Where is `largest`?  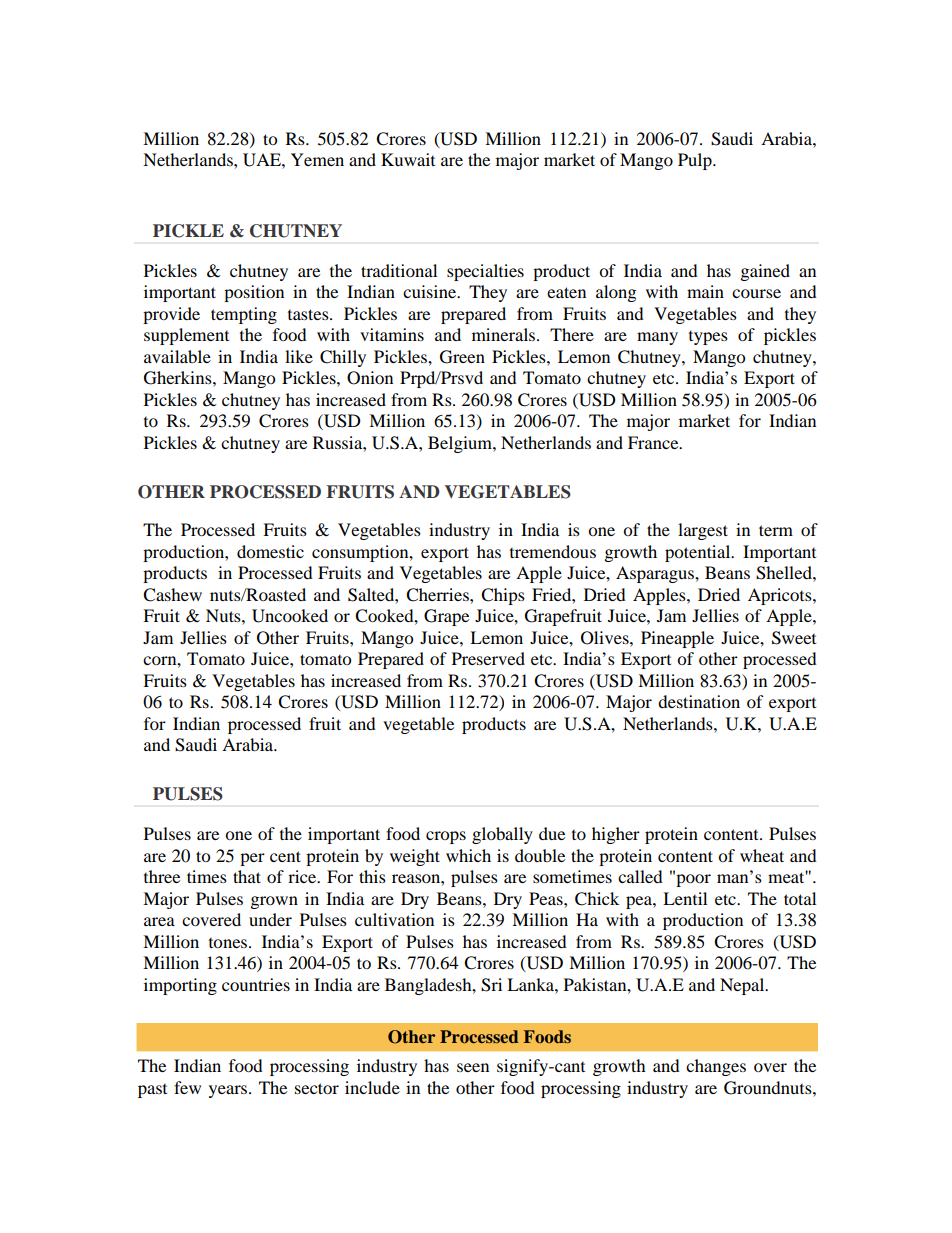 largest is located at coordinates (703, 531).
